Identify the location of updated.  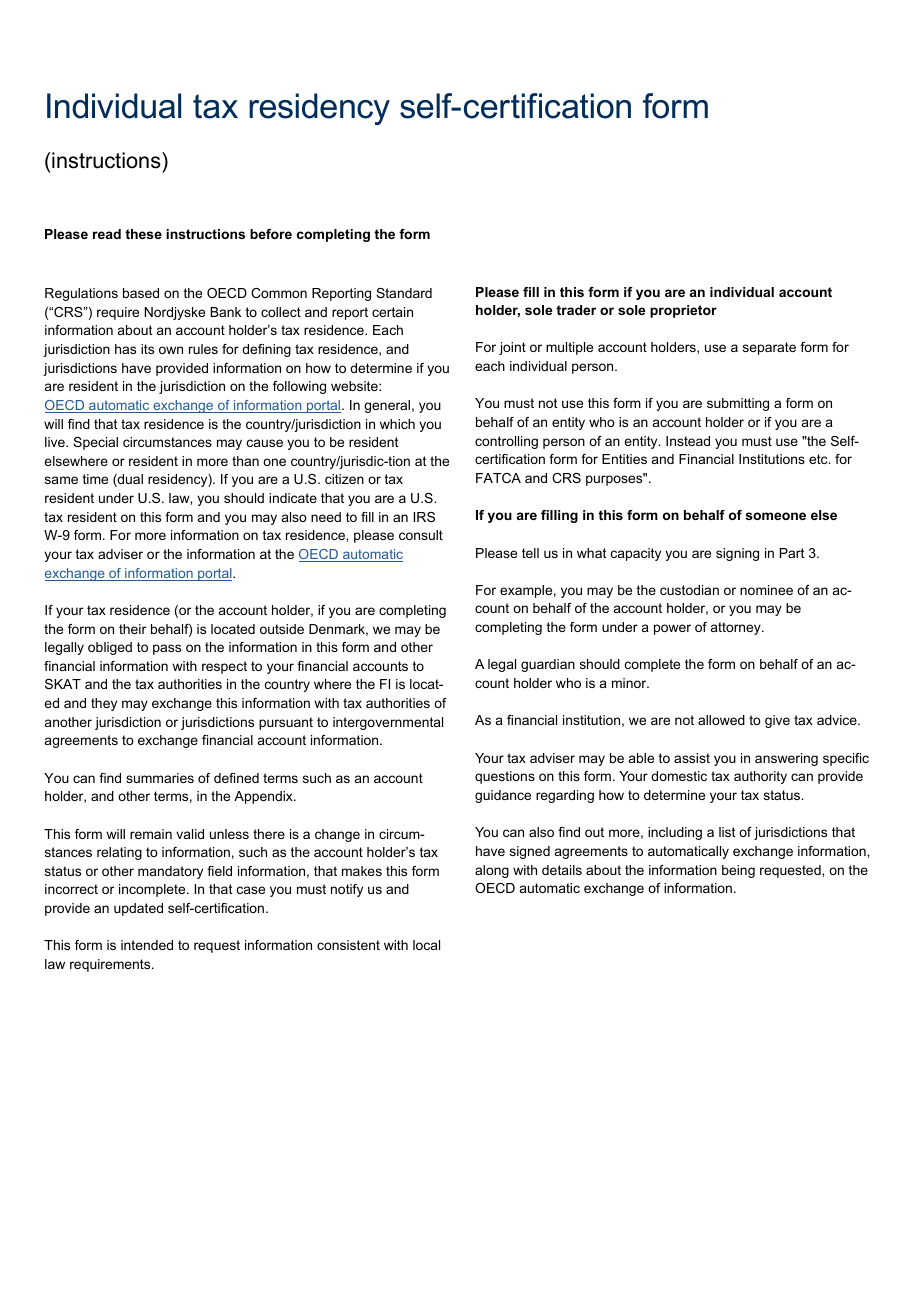
(138, 909).
